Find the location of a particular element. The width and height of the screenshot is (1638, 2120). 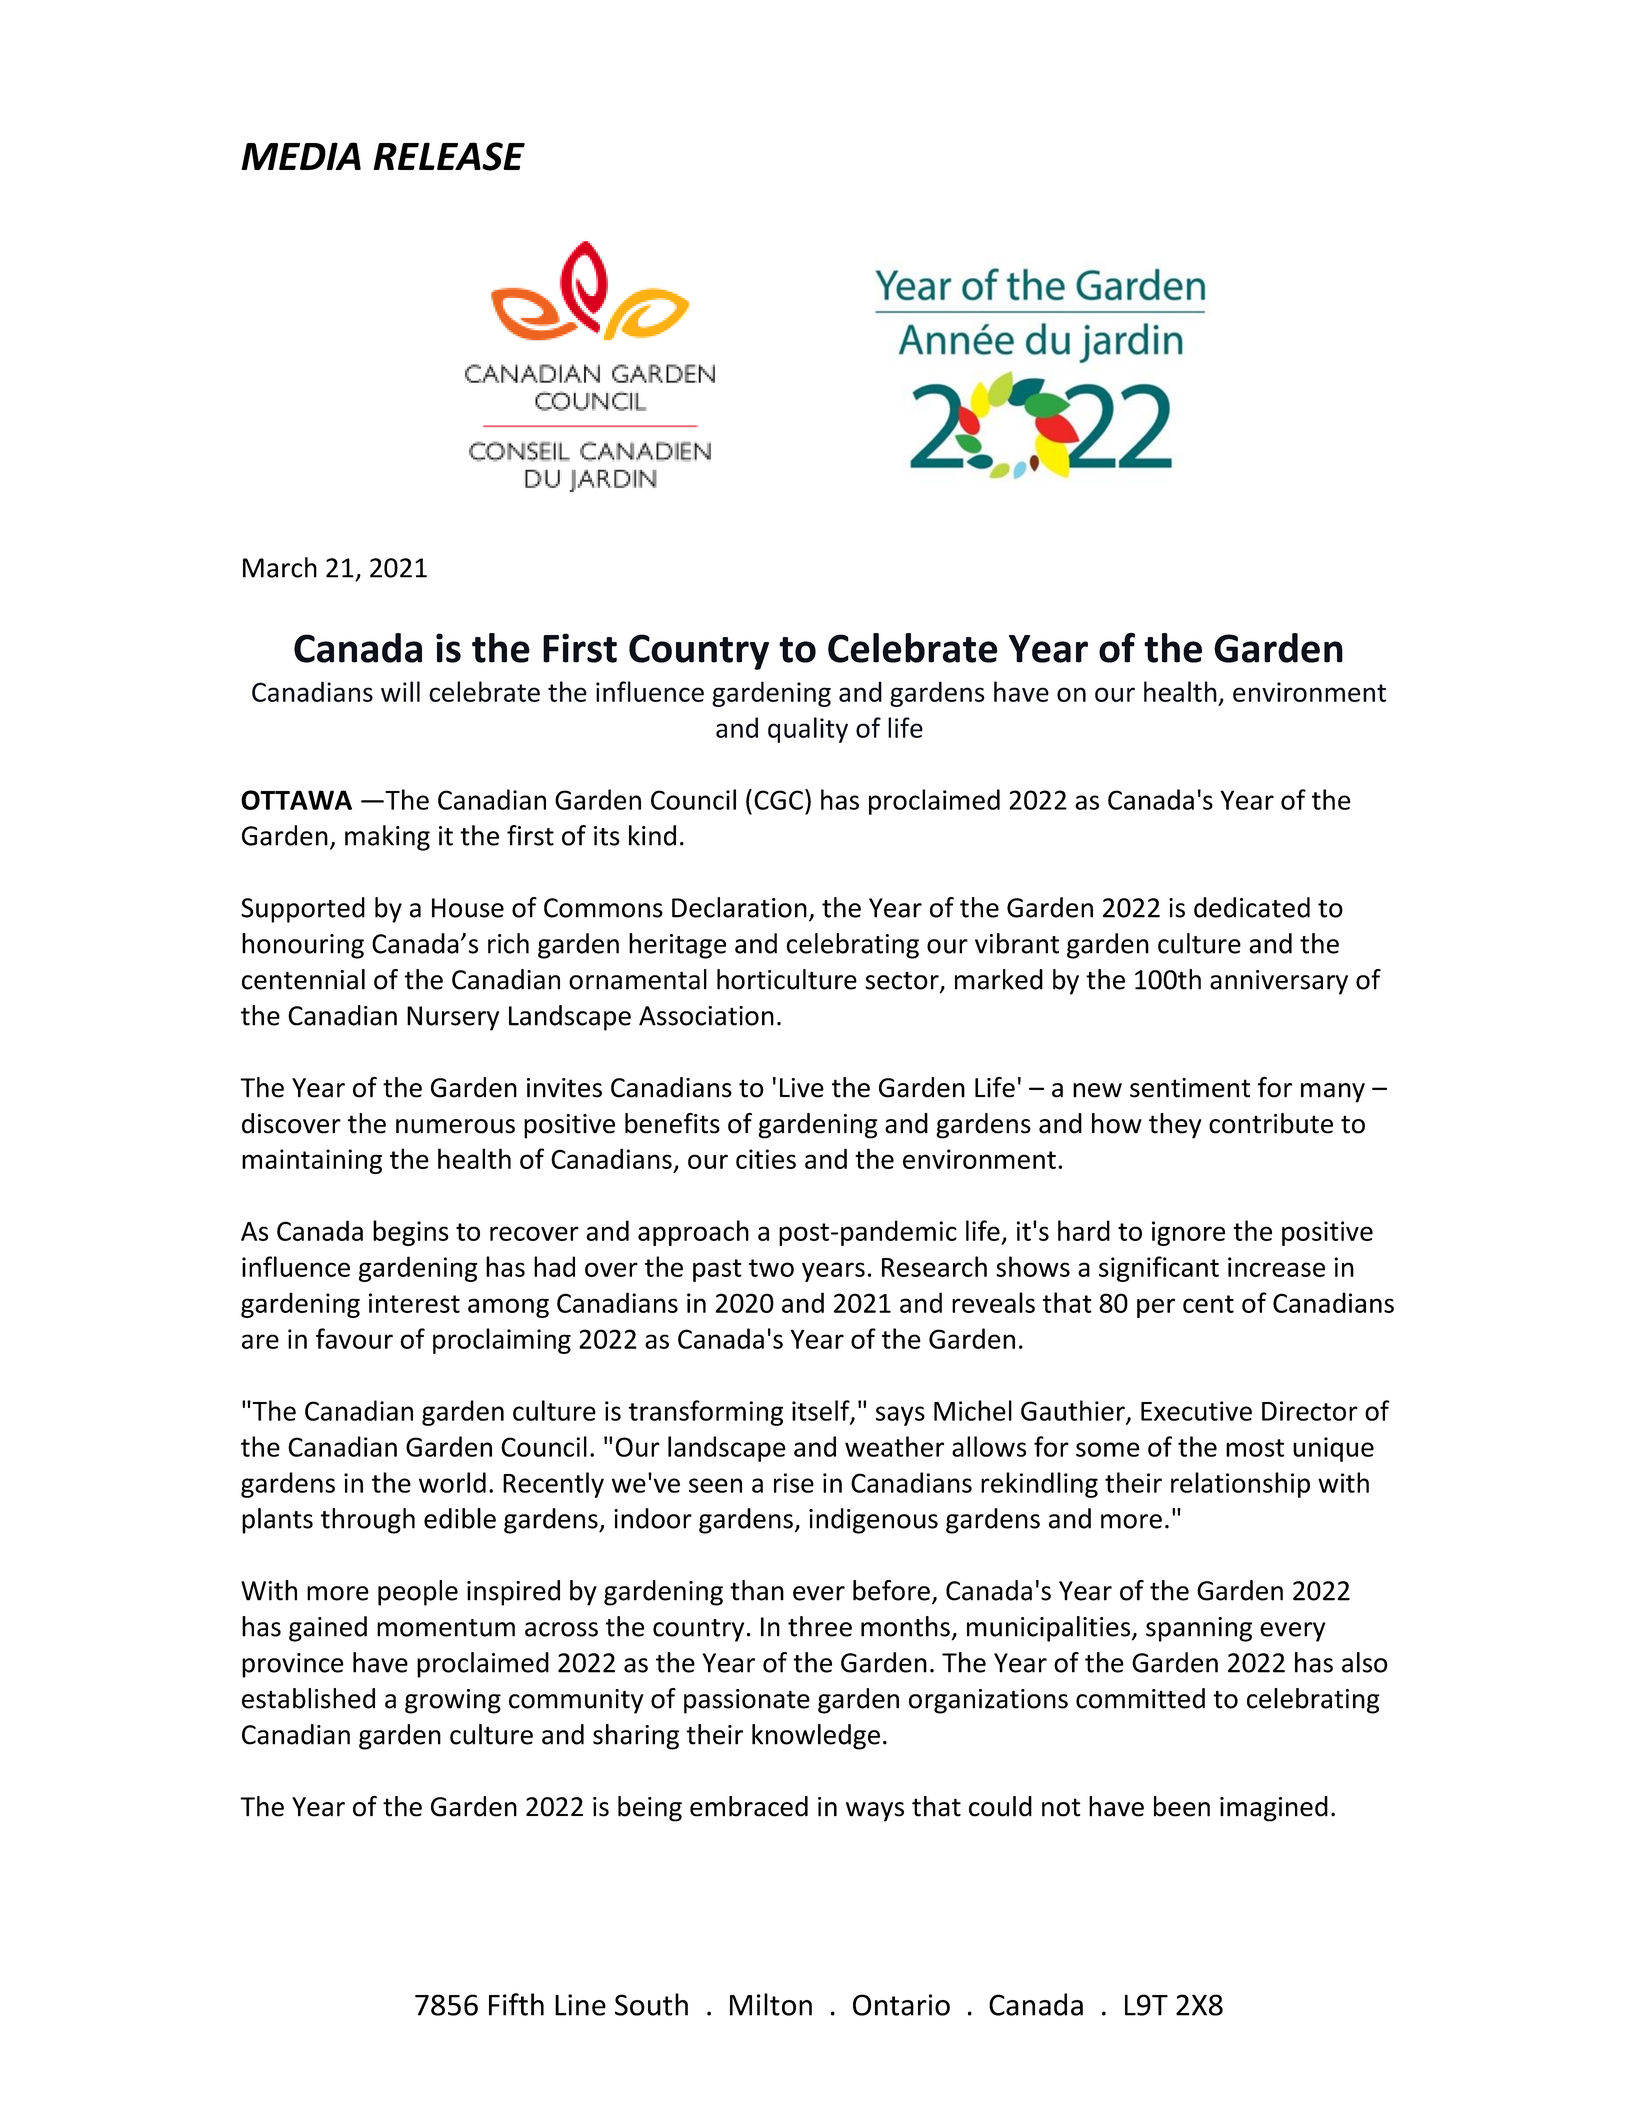

quality is located at coordinates (808, 730).
